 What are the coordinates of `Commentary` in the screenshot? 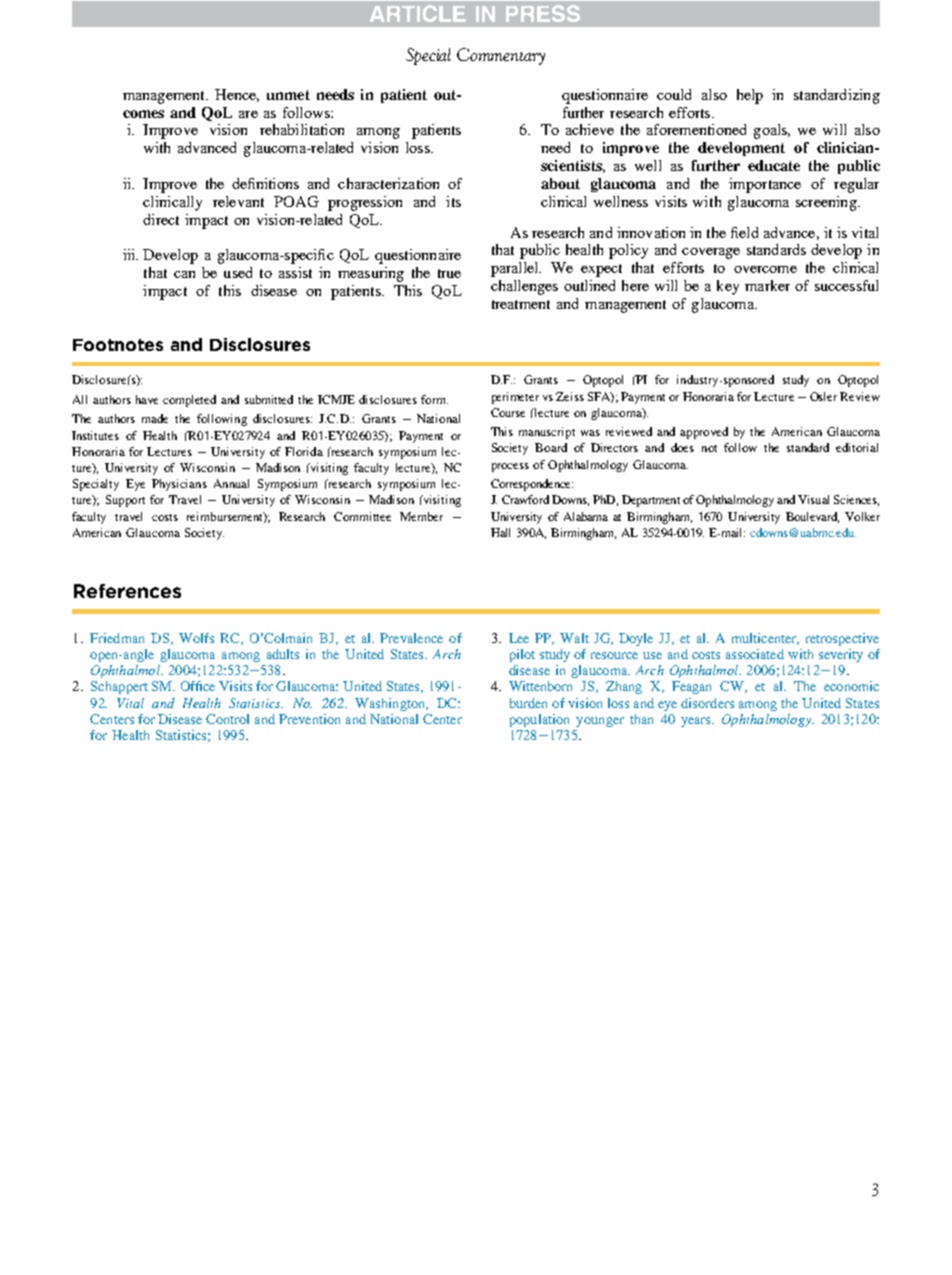 It's located at (501, 56).
